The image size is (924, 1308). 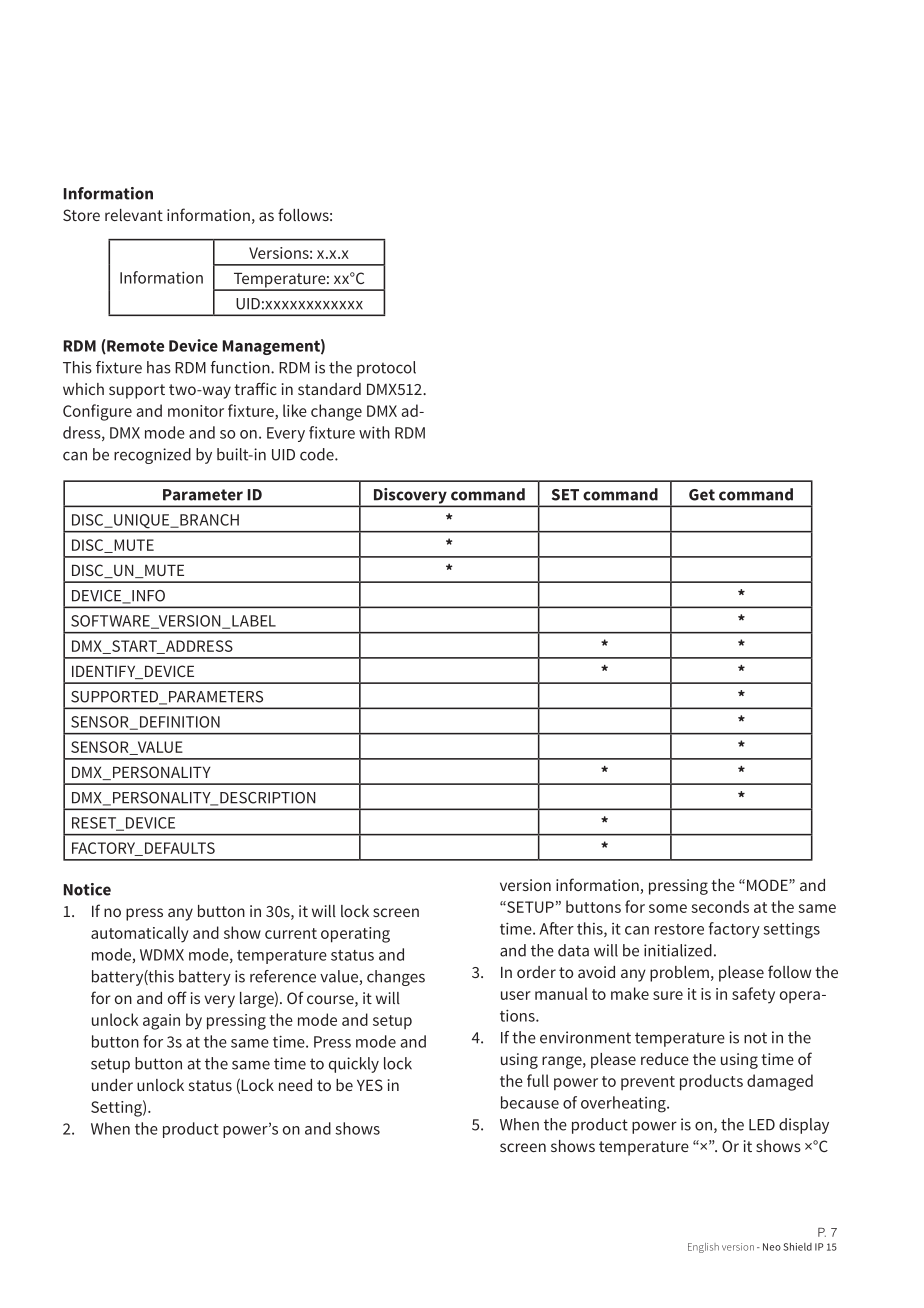 I want to click on Get, so click(x=702, y=495).
